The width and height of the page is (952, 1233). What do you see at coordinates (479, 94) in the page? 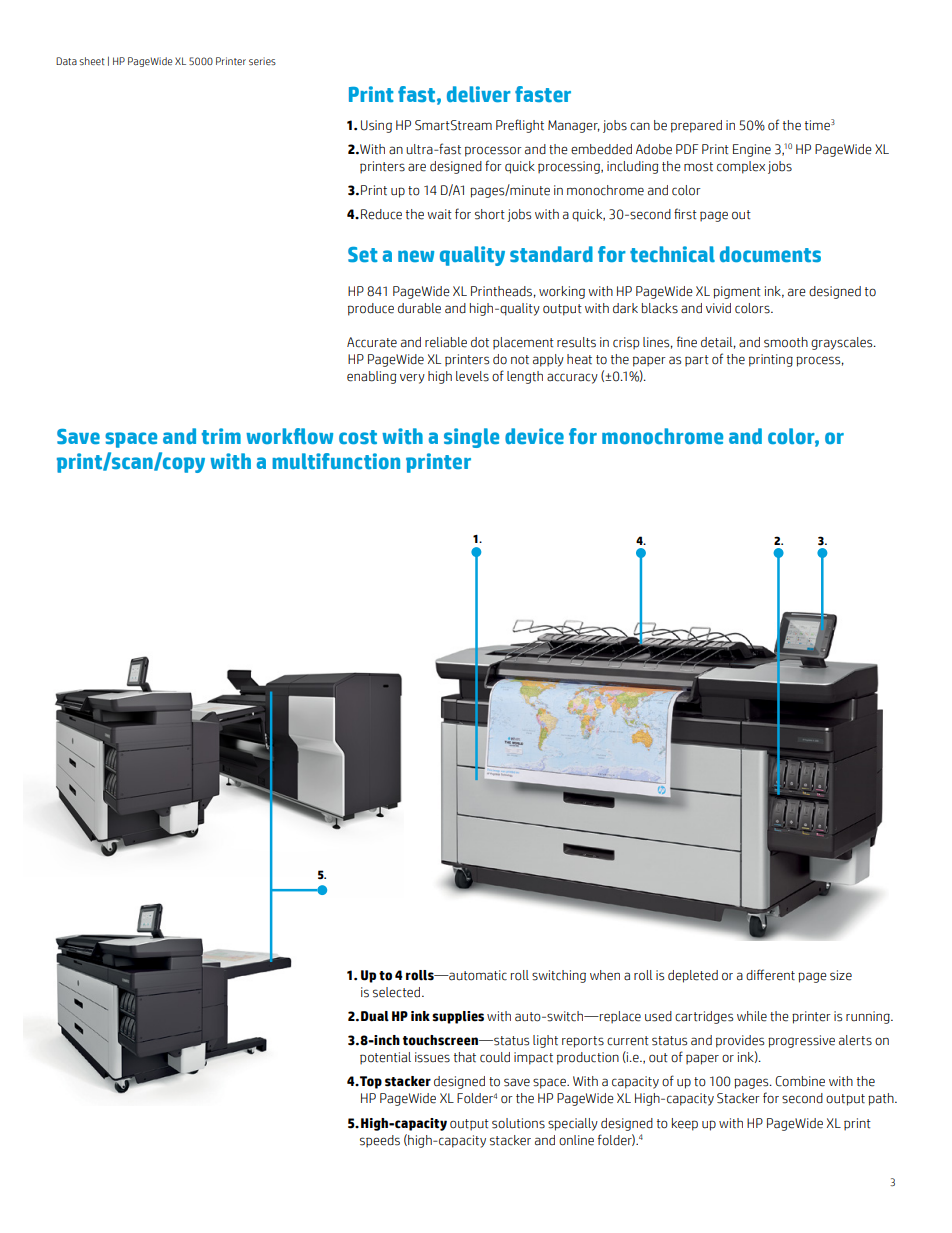
I see `deliver` at bounding box center [479, 94].
